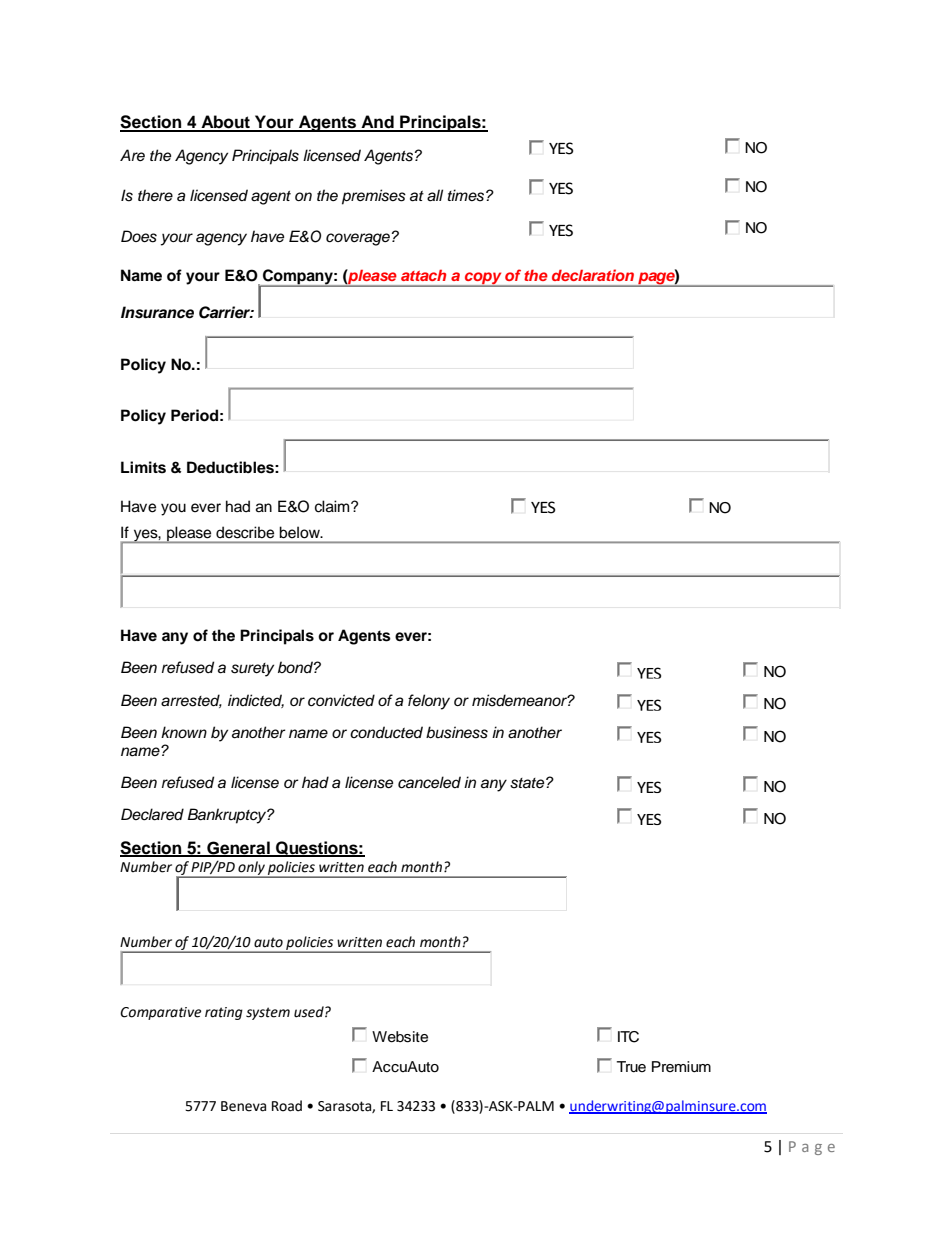  What do you see at coordinates (483, 279) in the document?
I see `copy` at bounding box center [483, 279].
